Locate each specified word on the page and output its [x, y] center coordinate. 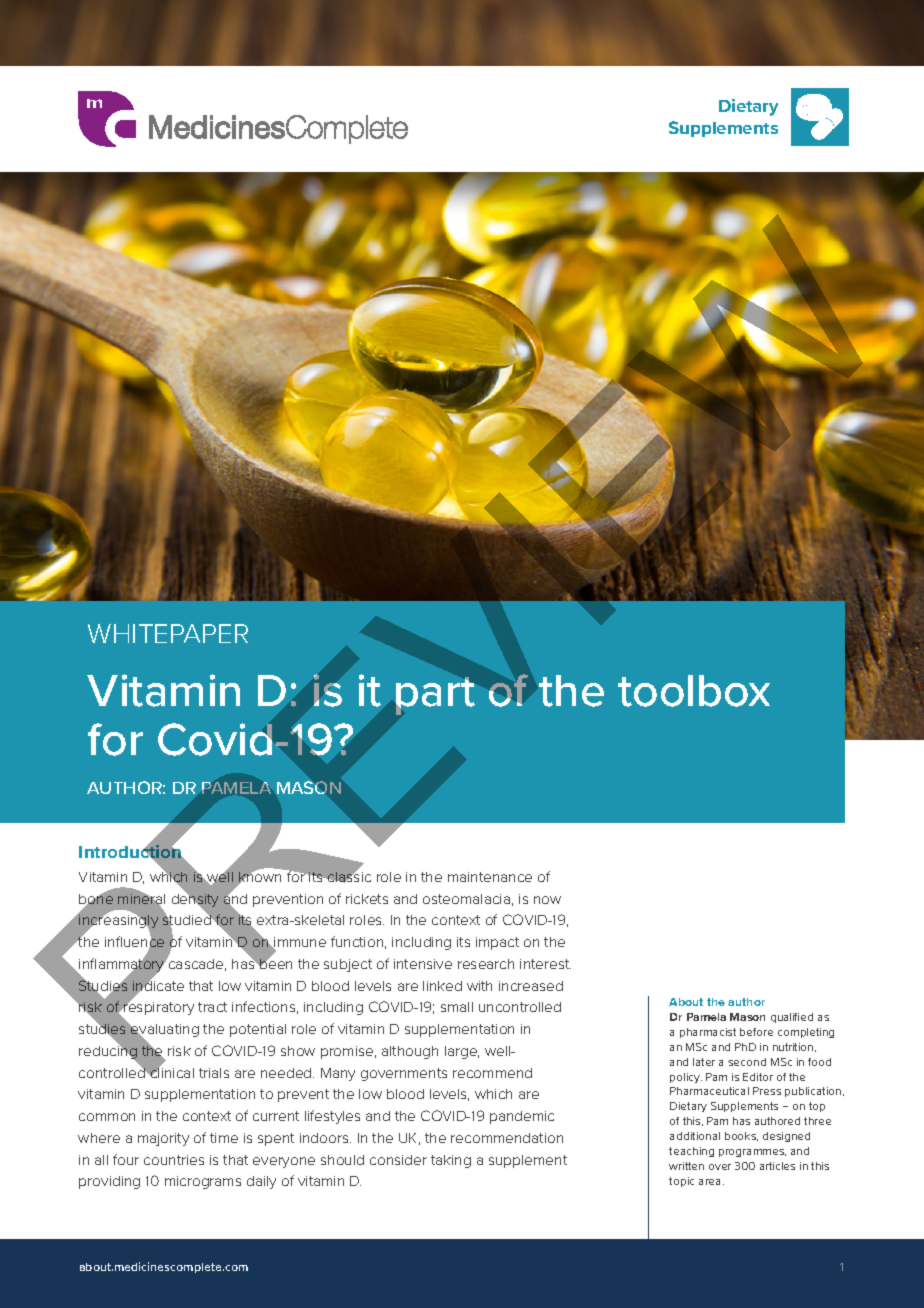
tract [212, 1007]
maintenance [490, 877]
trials [214, 1073]
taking [451, 1161]
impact [497, 943]
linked [442, 986]
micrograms [203, 1182]
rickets [367, 899]
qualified [792, 1018]
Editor [758, 1077]
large [462, 1052]
